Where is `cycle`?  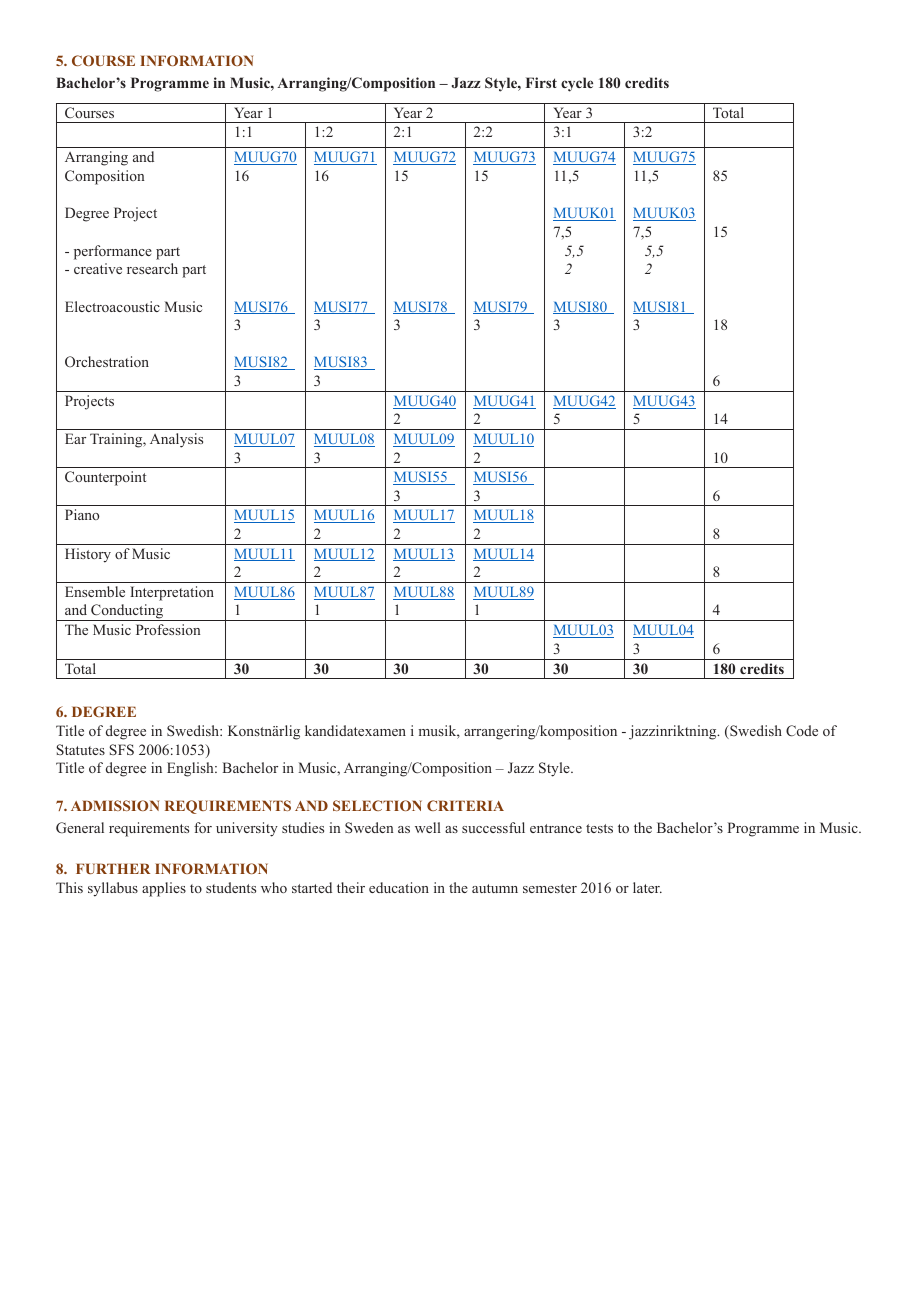 cycle is located at coordinates (577, 84).
